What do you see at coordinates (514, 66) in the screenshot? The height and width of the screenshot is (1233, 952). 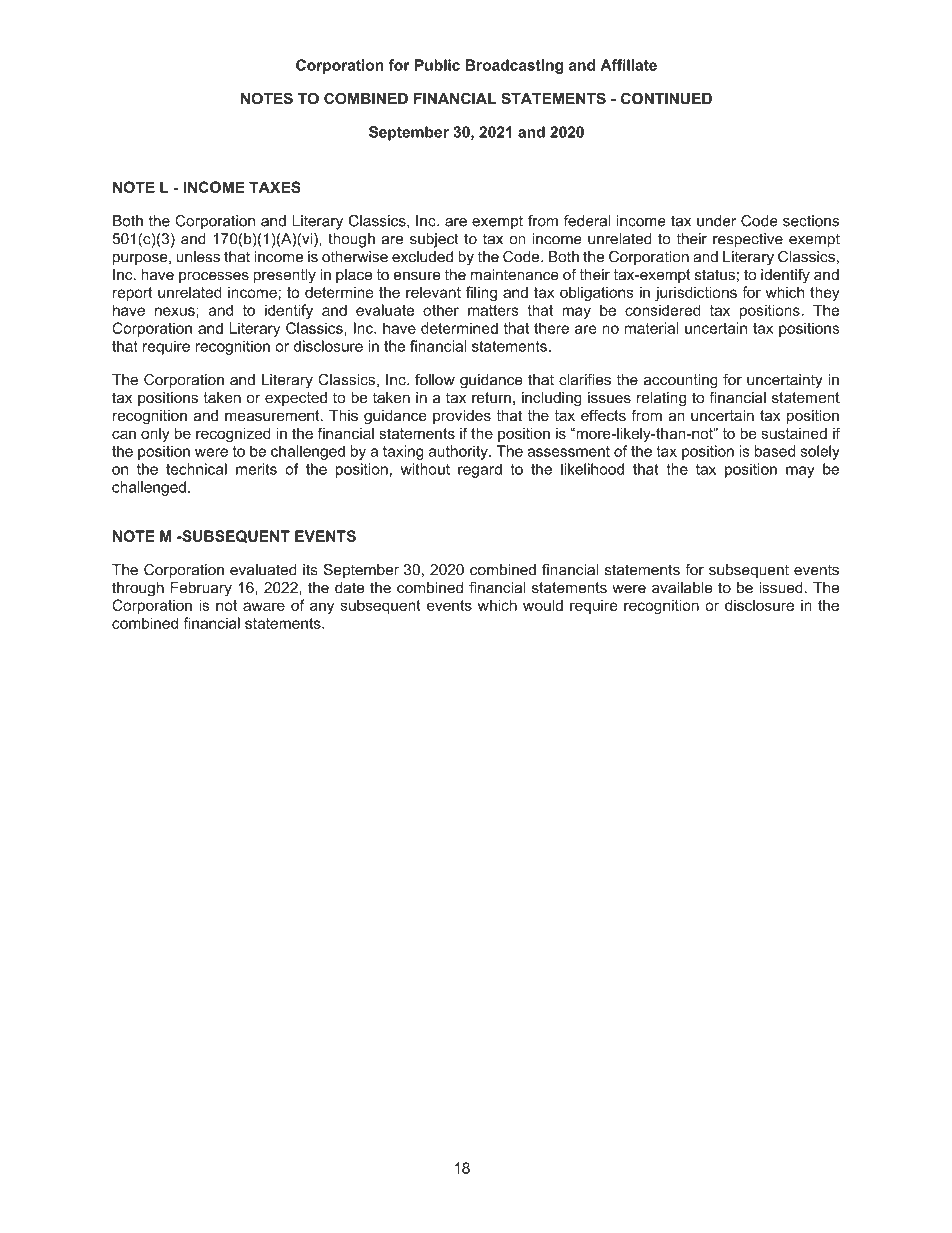 I see `Broadcasting` at bounding box center [514, 66].
